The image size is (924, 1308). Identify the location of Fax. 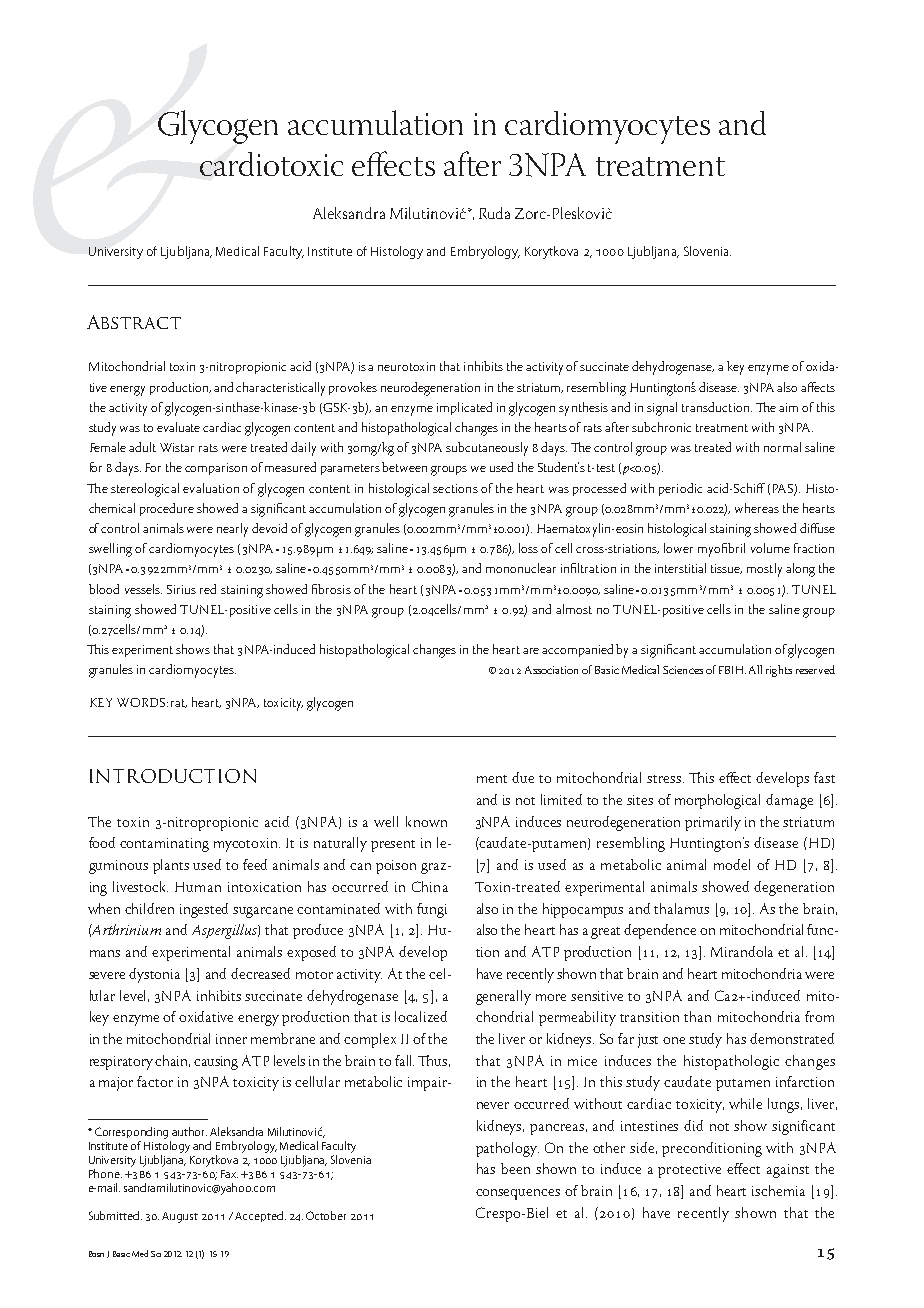
(229, 1174).
